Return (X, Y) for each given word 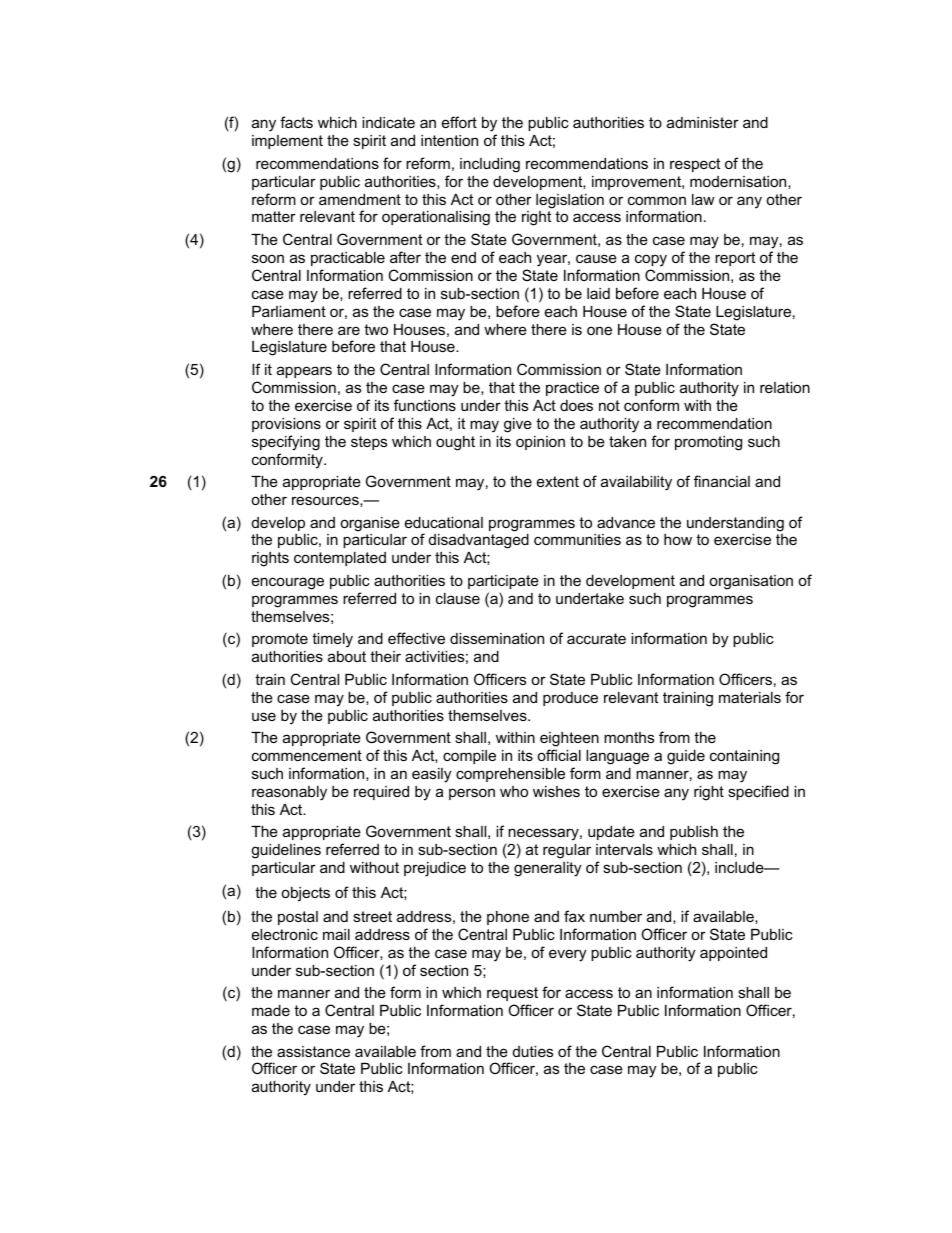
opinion (540, 443)
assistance (313, 1051)
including (490, 165)
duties (533, 1051)
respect (695, 165)
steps (369, 443)
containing (744, 757)
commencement (307, 755)
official (559, 755)
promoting (708, 443)
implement (287, 142)
